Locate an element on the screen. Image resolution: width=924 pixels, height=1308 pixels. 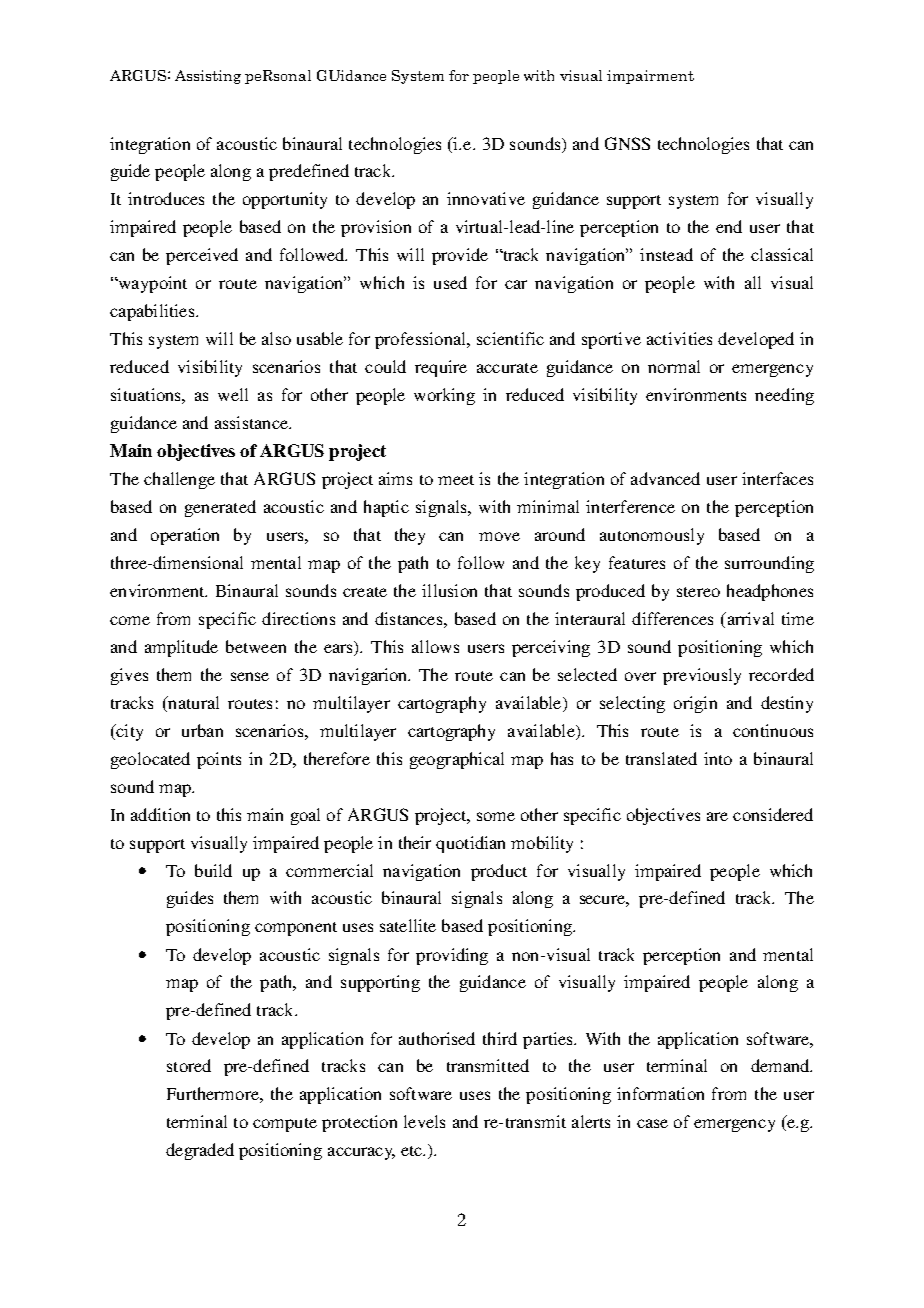
levels is located at coordinates (424, 1121).
